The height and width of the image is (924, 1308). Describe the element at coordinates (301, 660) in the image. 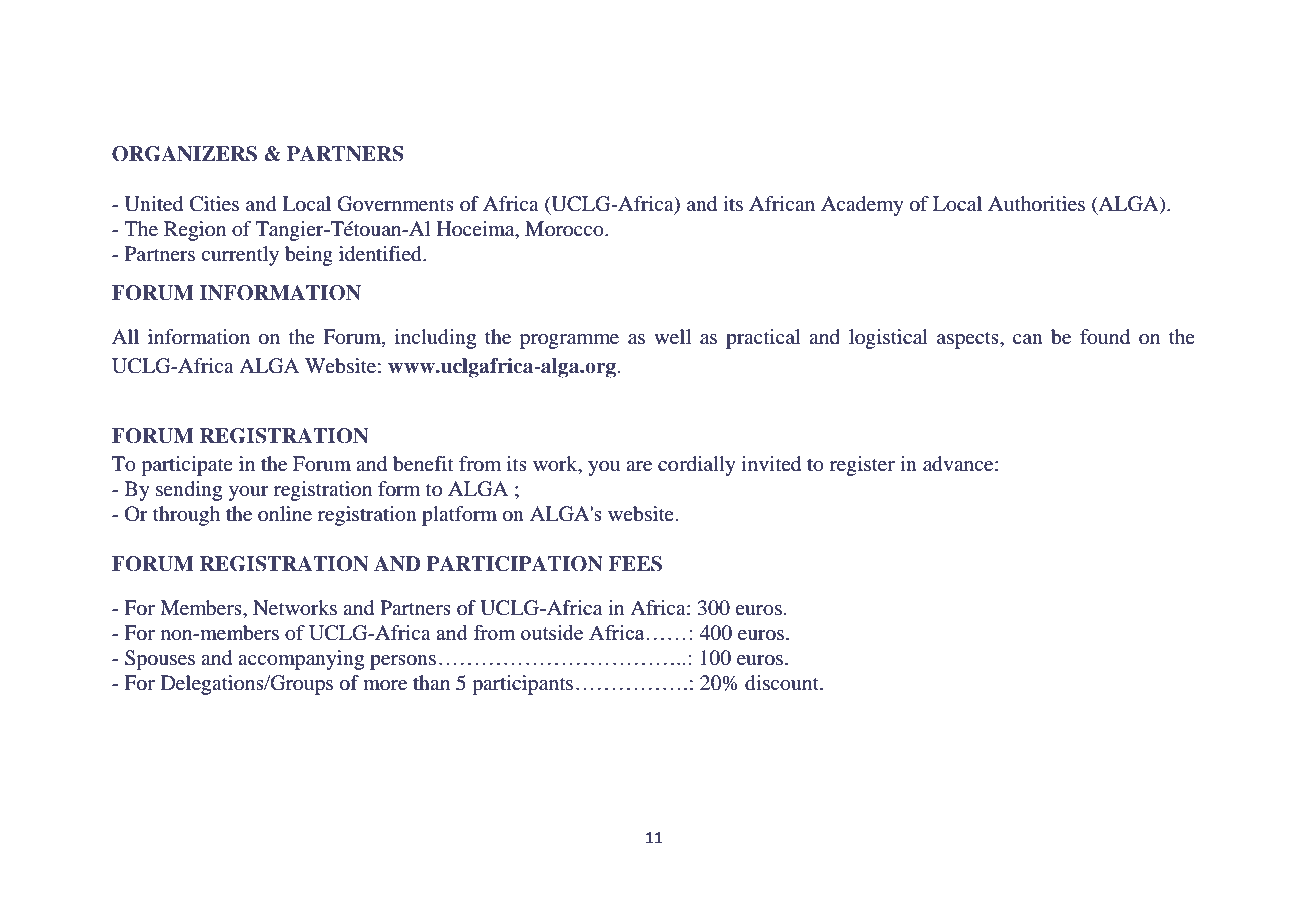

I see `accompanying` at that location.
